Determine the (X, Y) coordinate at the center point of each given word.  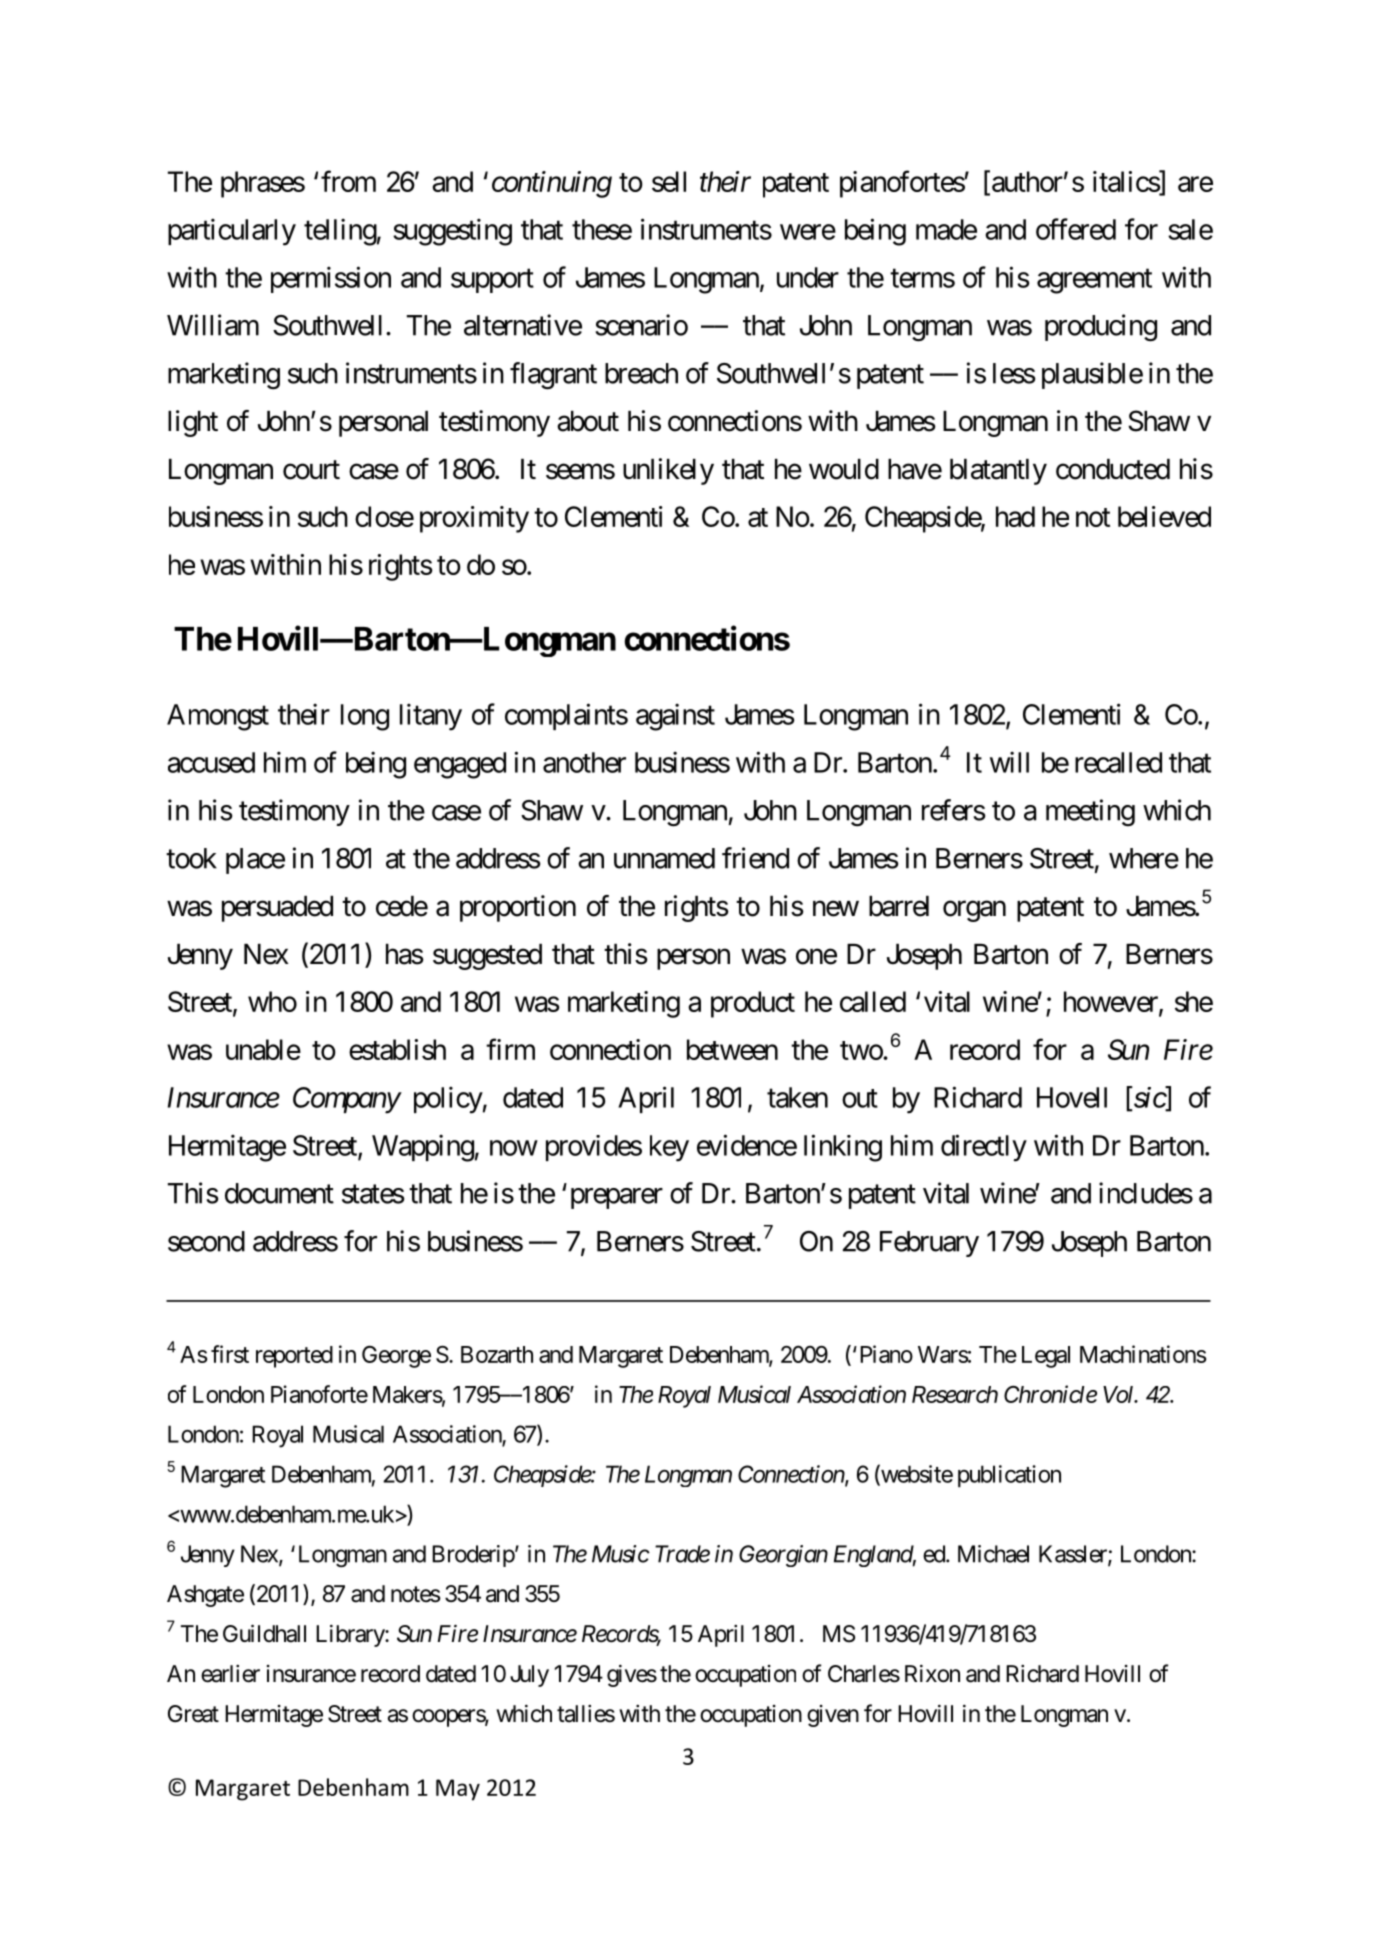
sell (669, 181)
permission (331, 279)
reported (294, 1357)
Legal (1046, 1357)
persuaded (277, 909)
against (675, 717)
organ (974, 911)
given (833, 1716)
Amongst (218, 717)
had (1015, 516)
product (753, 1004)
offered (1076, 229)
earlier (230, 1674)
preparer (617, 1198)
